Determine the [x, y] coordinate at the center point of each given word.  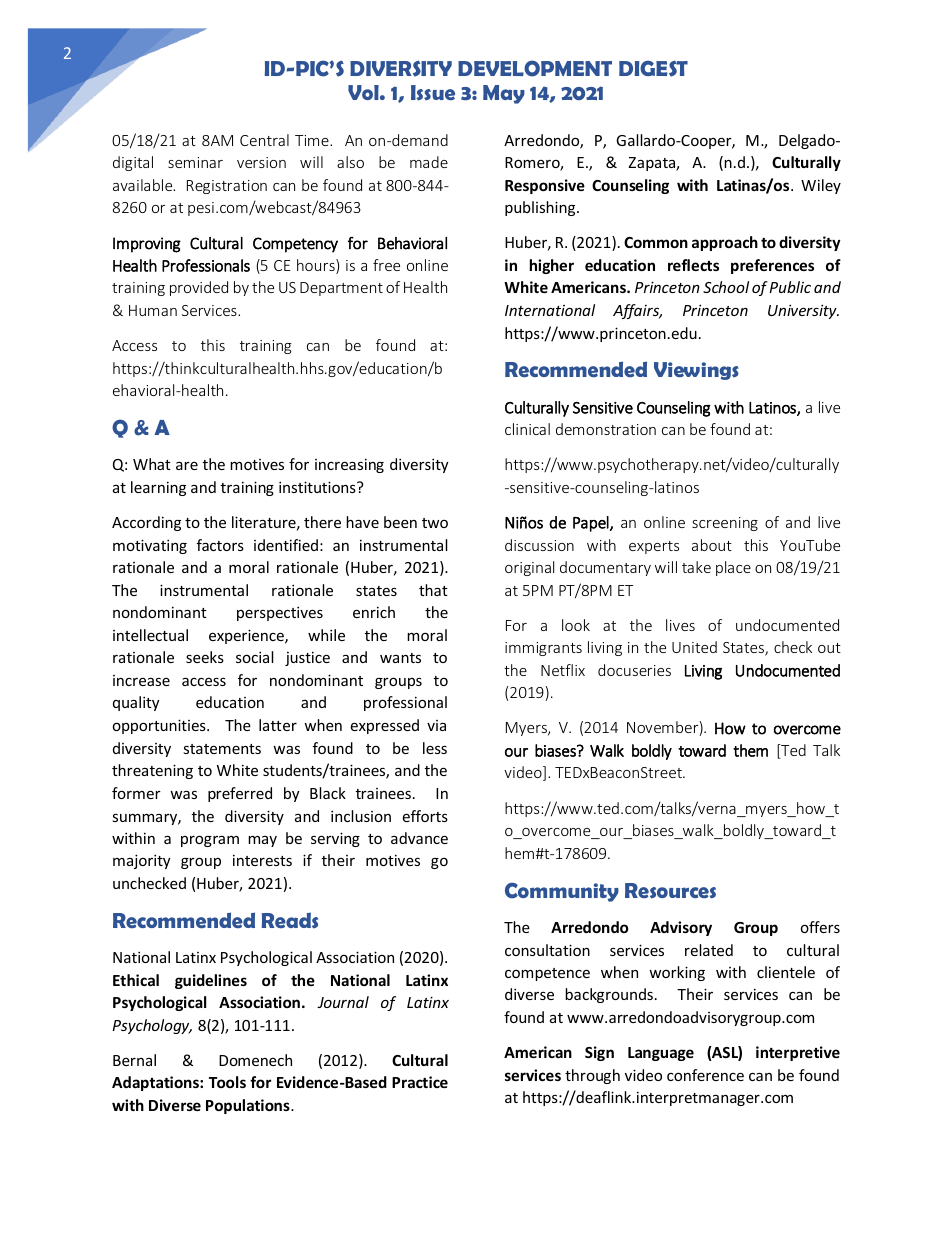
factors [220, 545]
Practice [420, 1082]
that [433, 590]
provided [199, 288]
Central [264, 140]
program [210, 841]
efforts [425, 816]
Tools [227, 1082]
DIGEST [653, 68]
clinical [527, 429]
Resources [670, 891]
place [733, 568]
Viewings [696, 371]
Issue [433, 93]
